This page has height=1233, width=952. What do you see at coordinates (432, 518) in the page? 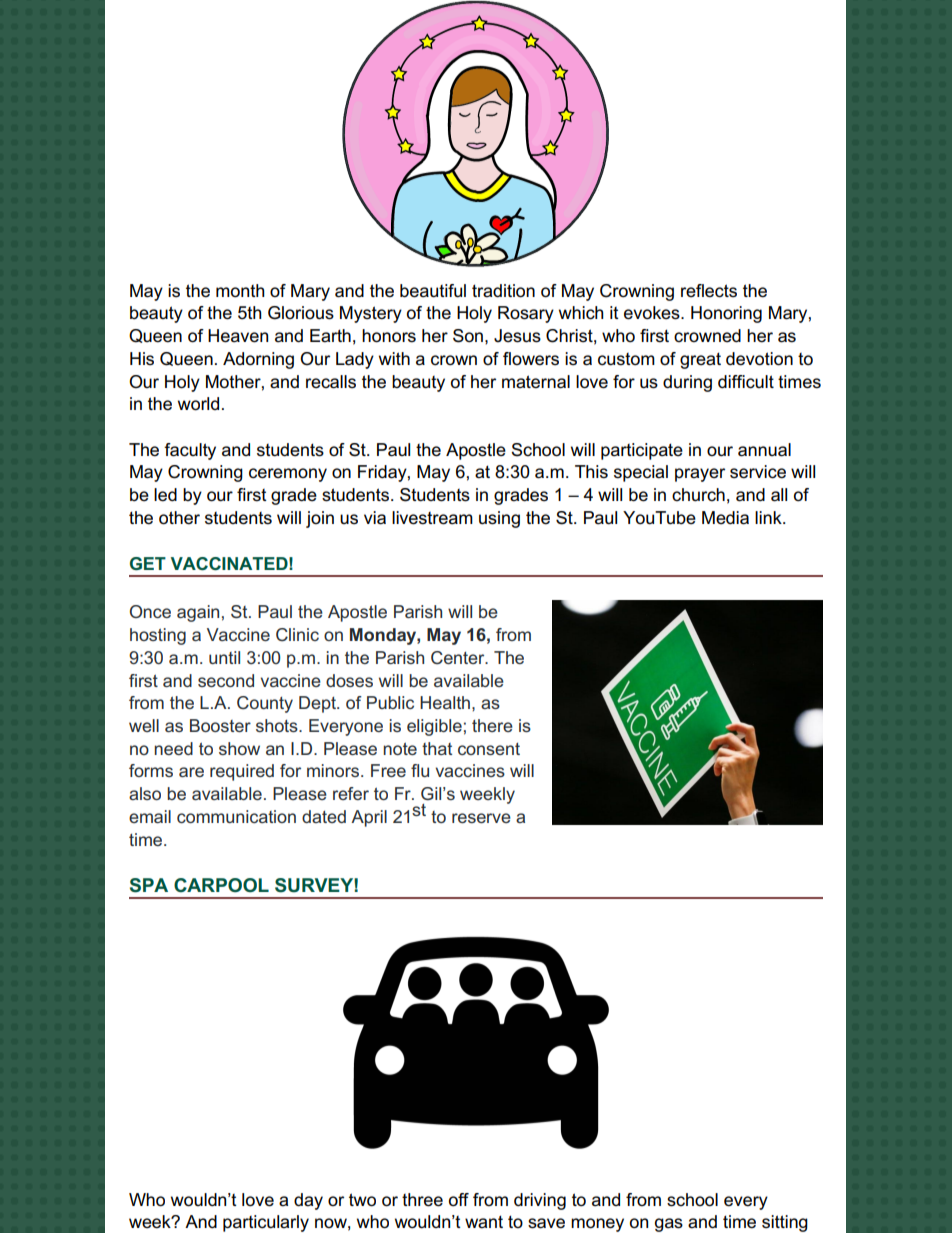
I see `livestream` at bounding box center [432, 518].
